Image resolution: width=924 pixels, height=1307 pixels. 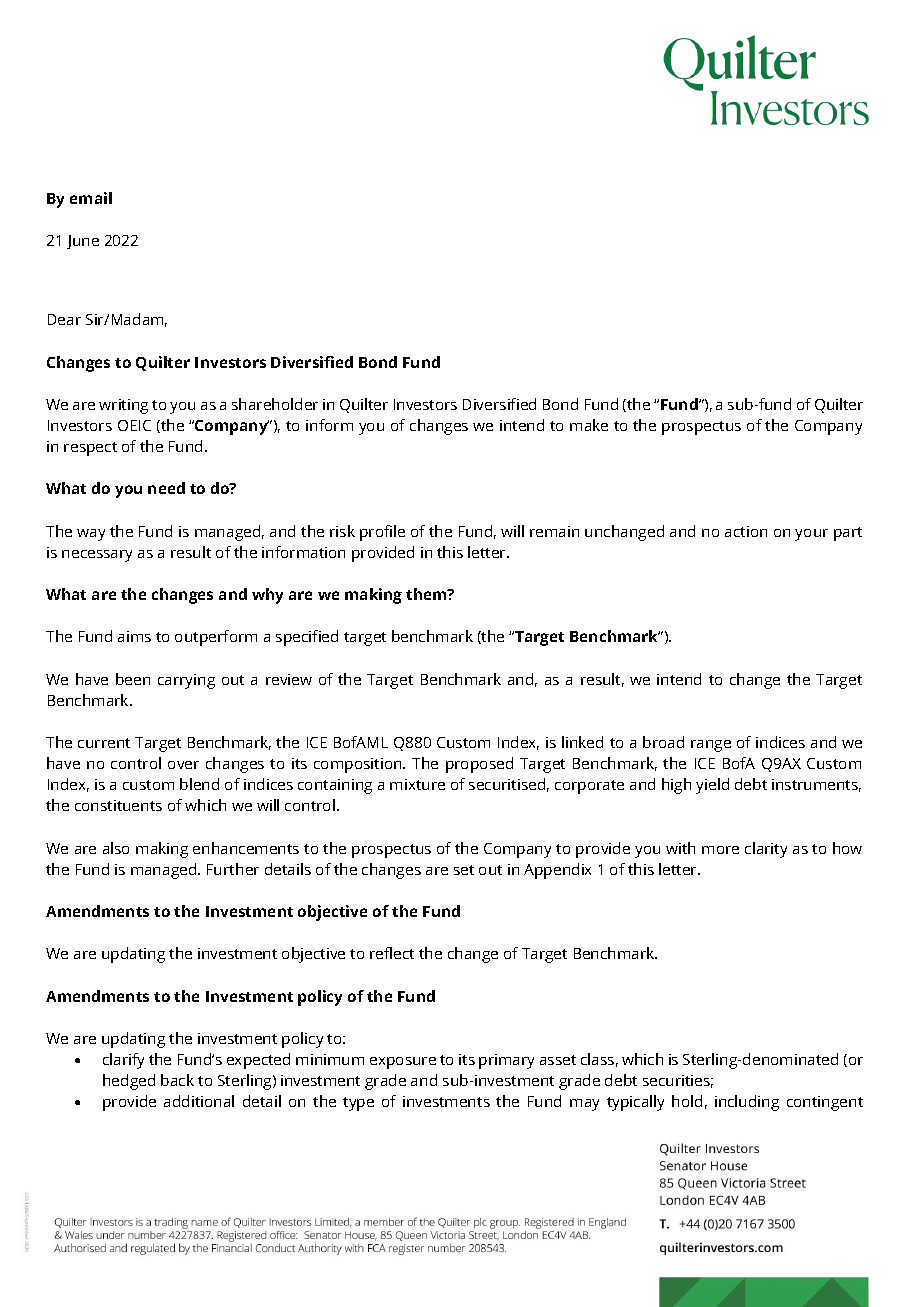 What do you see at coordinates (506, 1061) in the document?
I see `primary` at bounding box center [506, 1061].
